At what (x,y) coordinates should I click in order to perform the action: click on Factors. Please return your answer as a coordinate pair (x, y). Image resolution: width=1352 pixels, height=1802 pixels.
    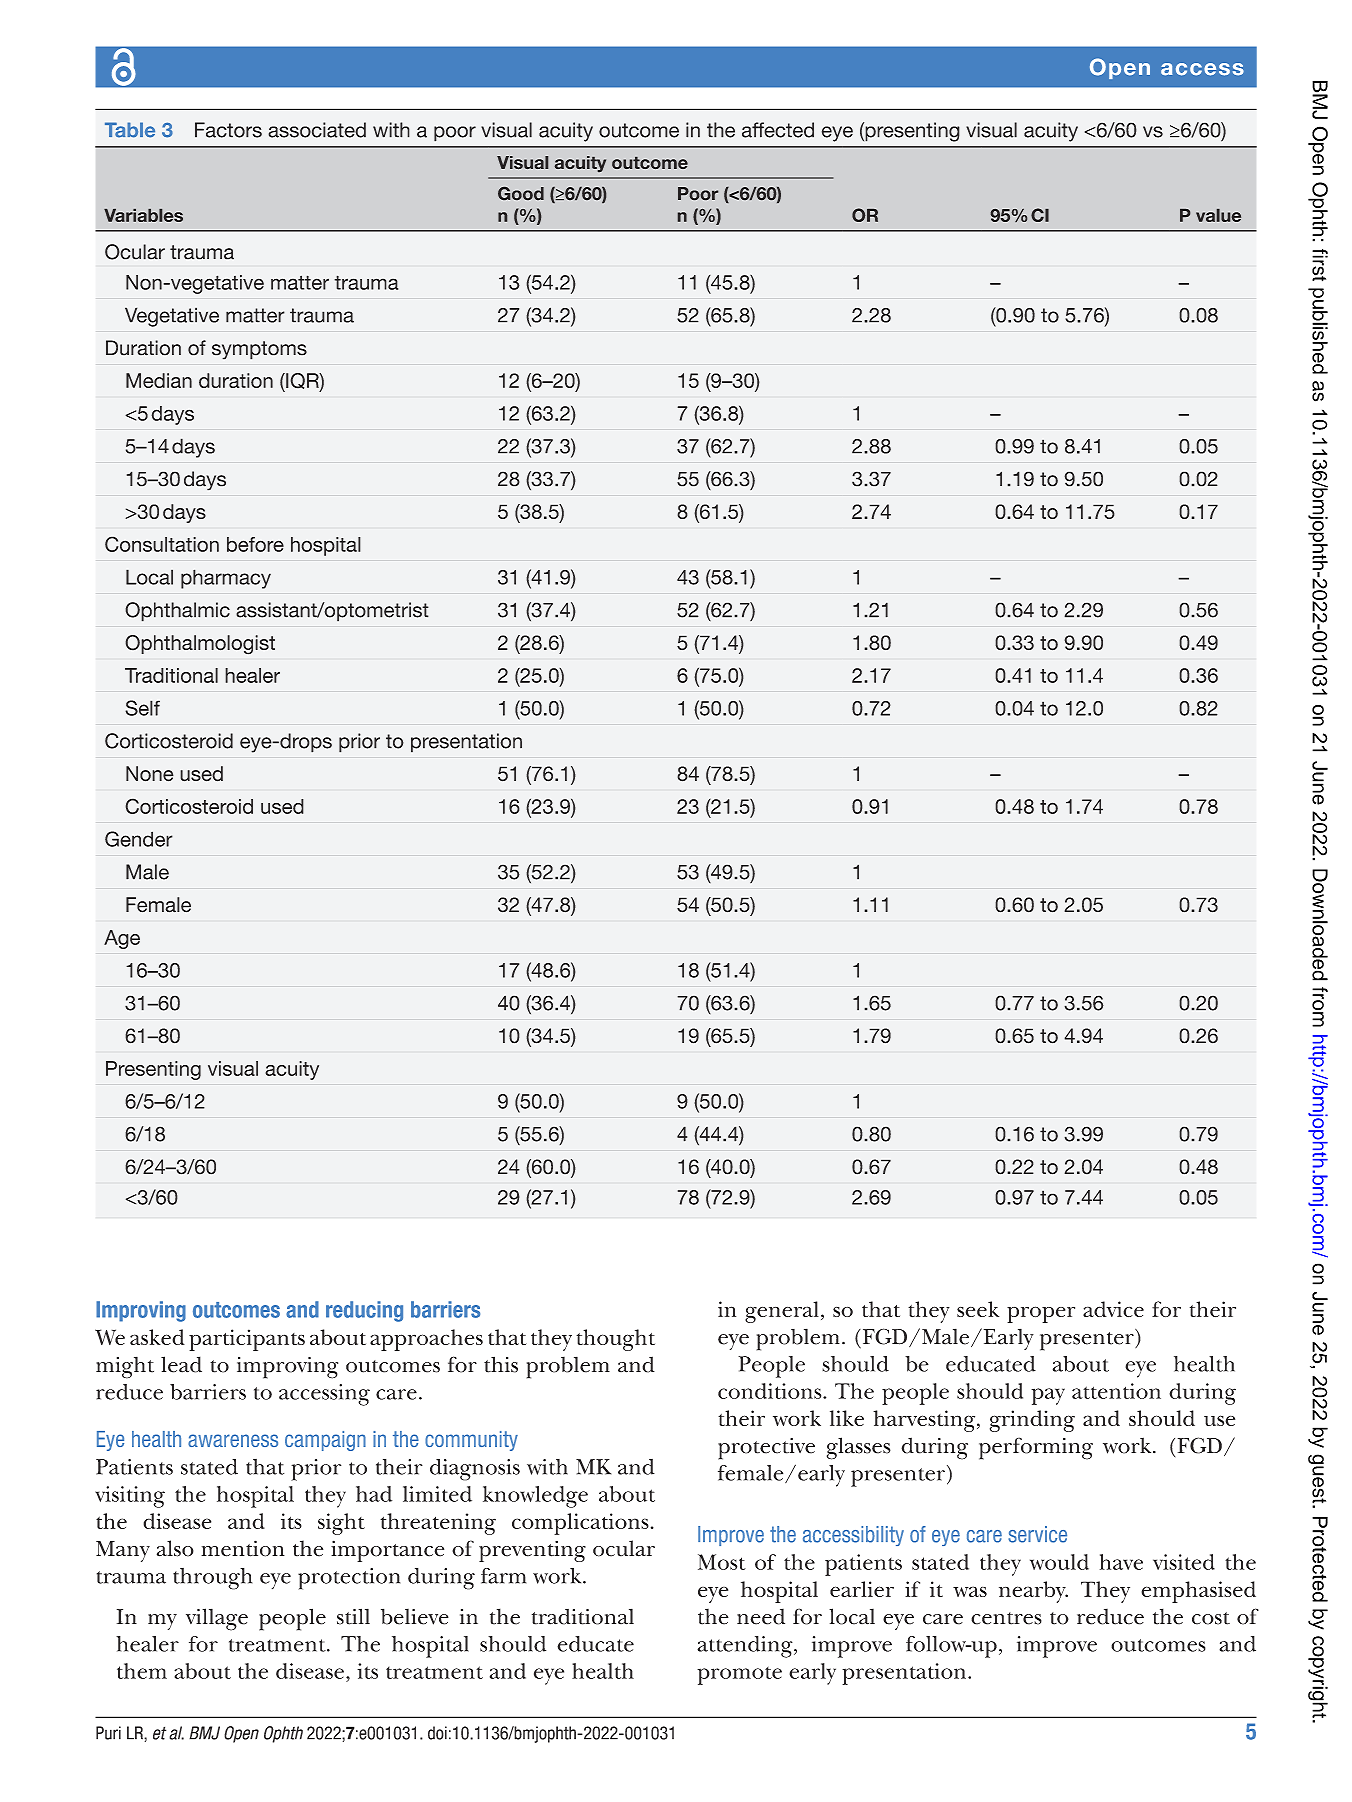
    Looking at the image, I should click on (228, 130).
